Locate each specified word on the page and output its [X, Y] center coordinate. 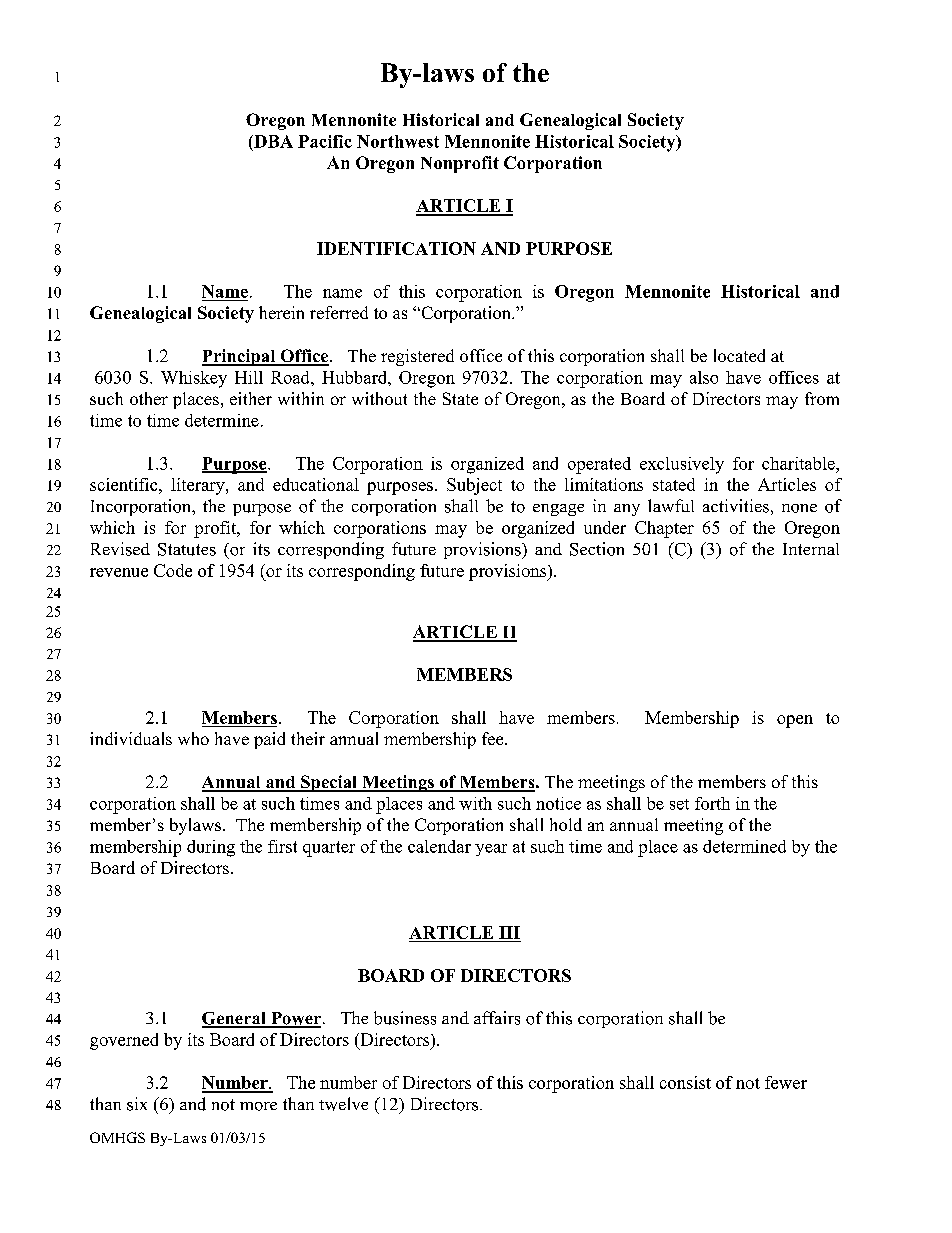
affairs [497, 1018]
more [258, 1106]
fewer [786, 1082]
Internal [811, 549]
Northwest [398, 141]
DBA [272, 141]
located [739, 355]
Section [597, 549]
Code [173, 570]
